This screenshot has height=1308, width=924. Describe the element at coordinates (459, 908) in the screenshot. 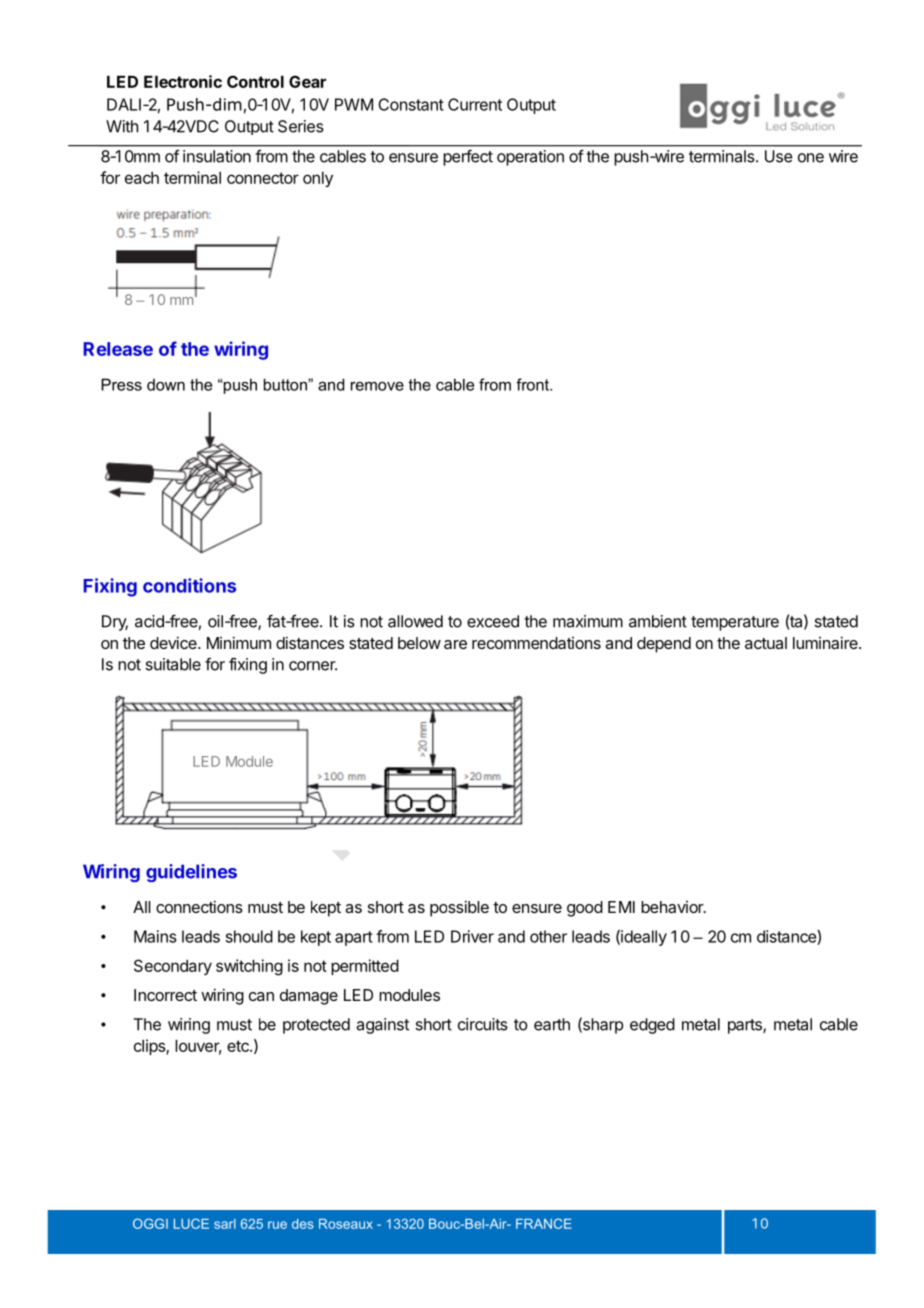

I see `possible` at that location.
